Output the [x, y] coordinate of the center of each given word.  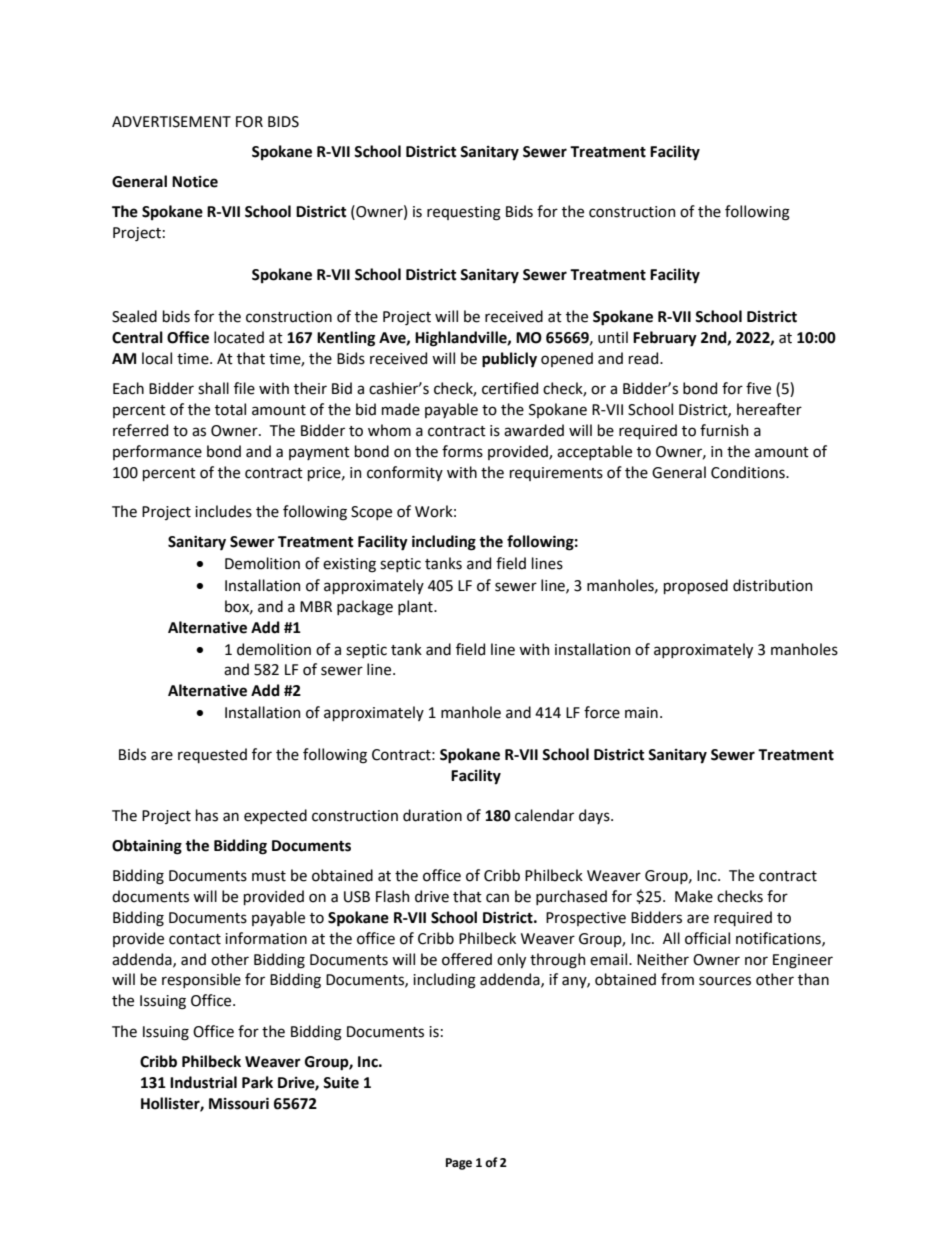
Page [459, 1164]
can [497, 898]
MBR [316, 606]
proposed [696, 586]
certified [510, 388]
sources [725, 981]
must [269, 876]
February [665, 339]
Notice [195, 182]
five [758, 388]
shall [213, 388]
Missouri [239, 1103]
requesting [464, 213]
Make [694, 896]
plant [416, 607]
